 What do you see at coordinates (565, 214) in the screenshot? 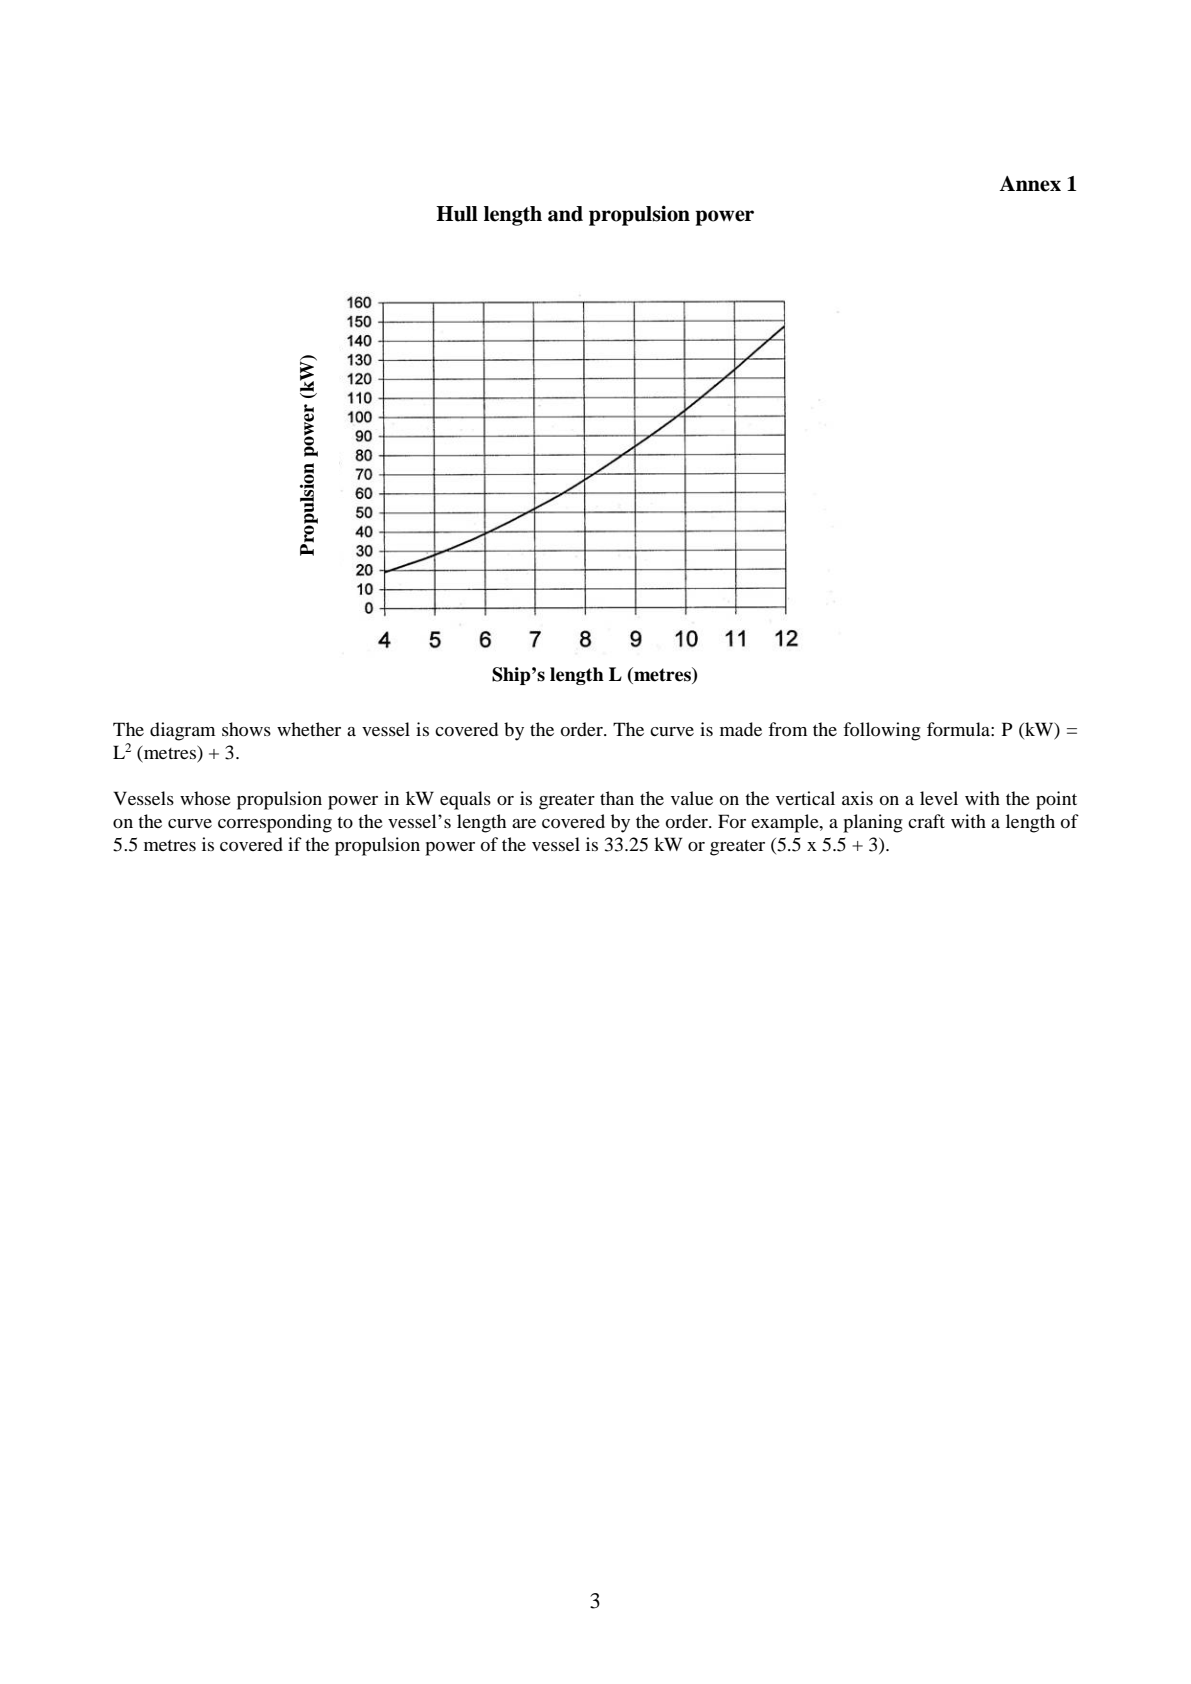
I see `and` at bounding box center [565, 214].
